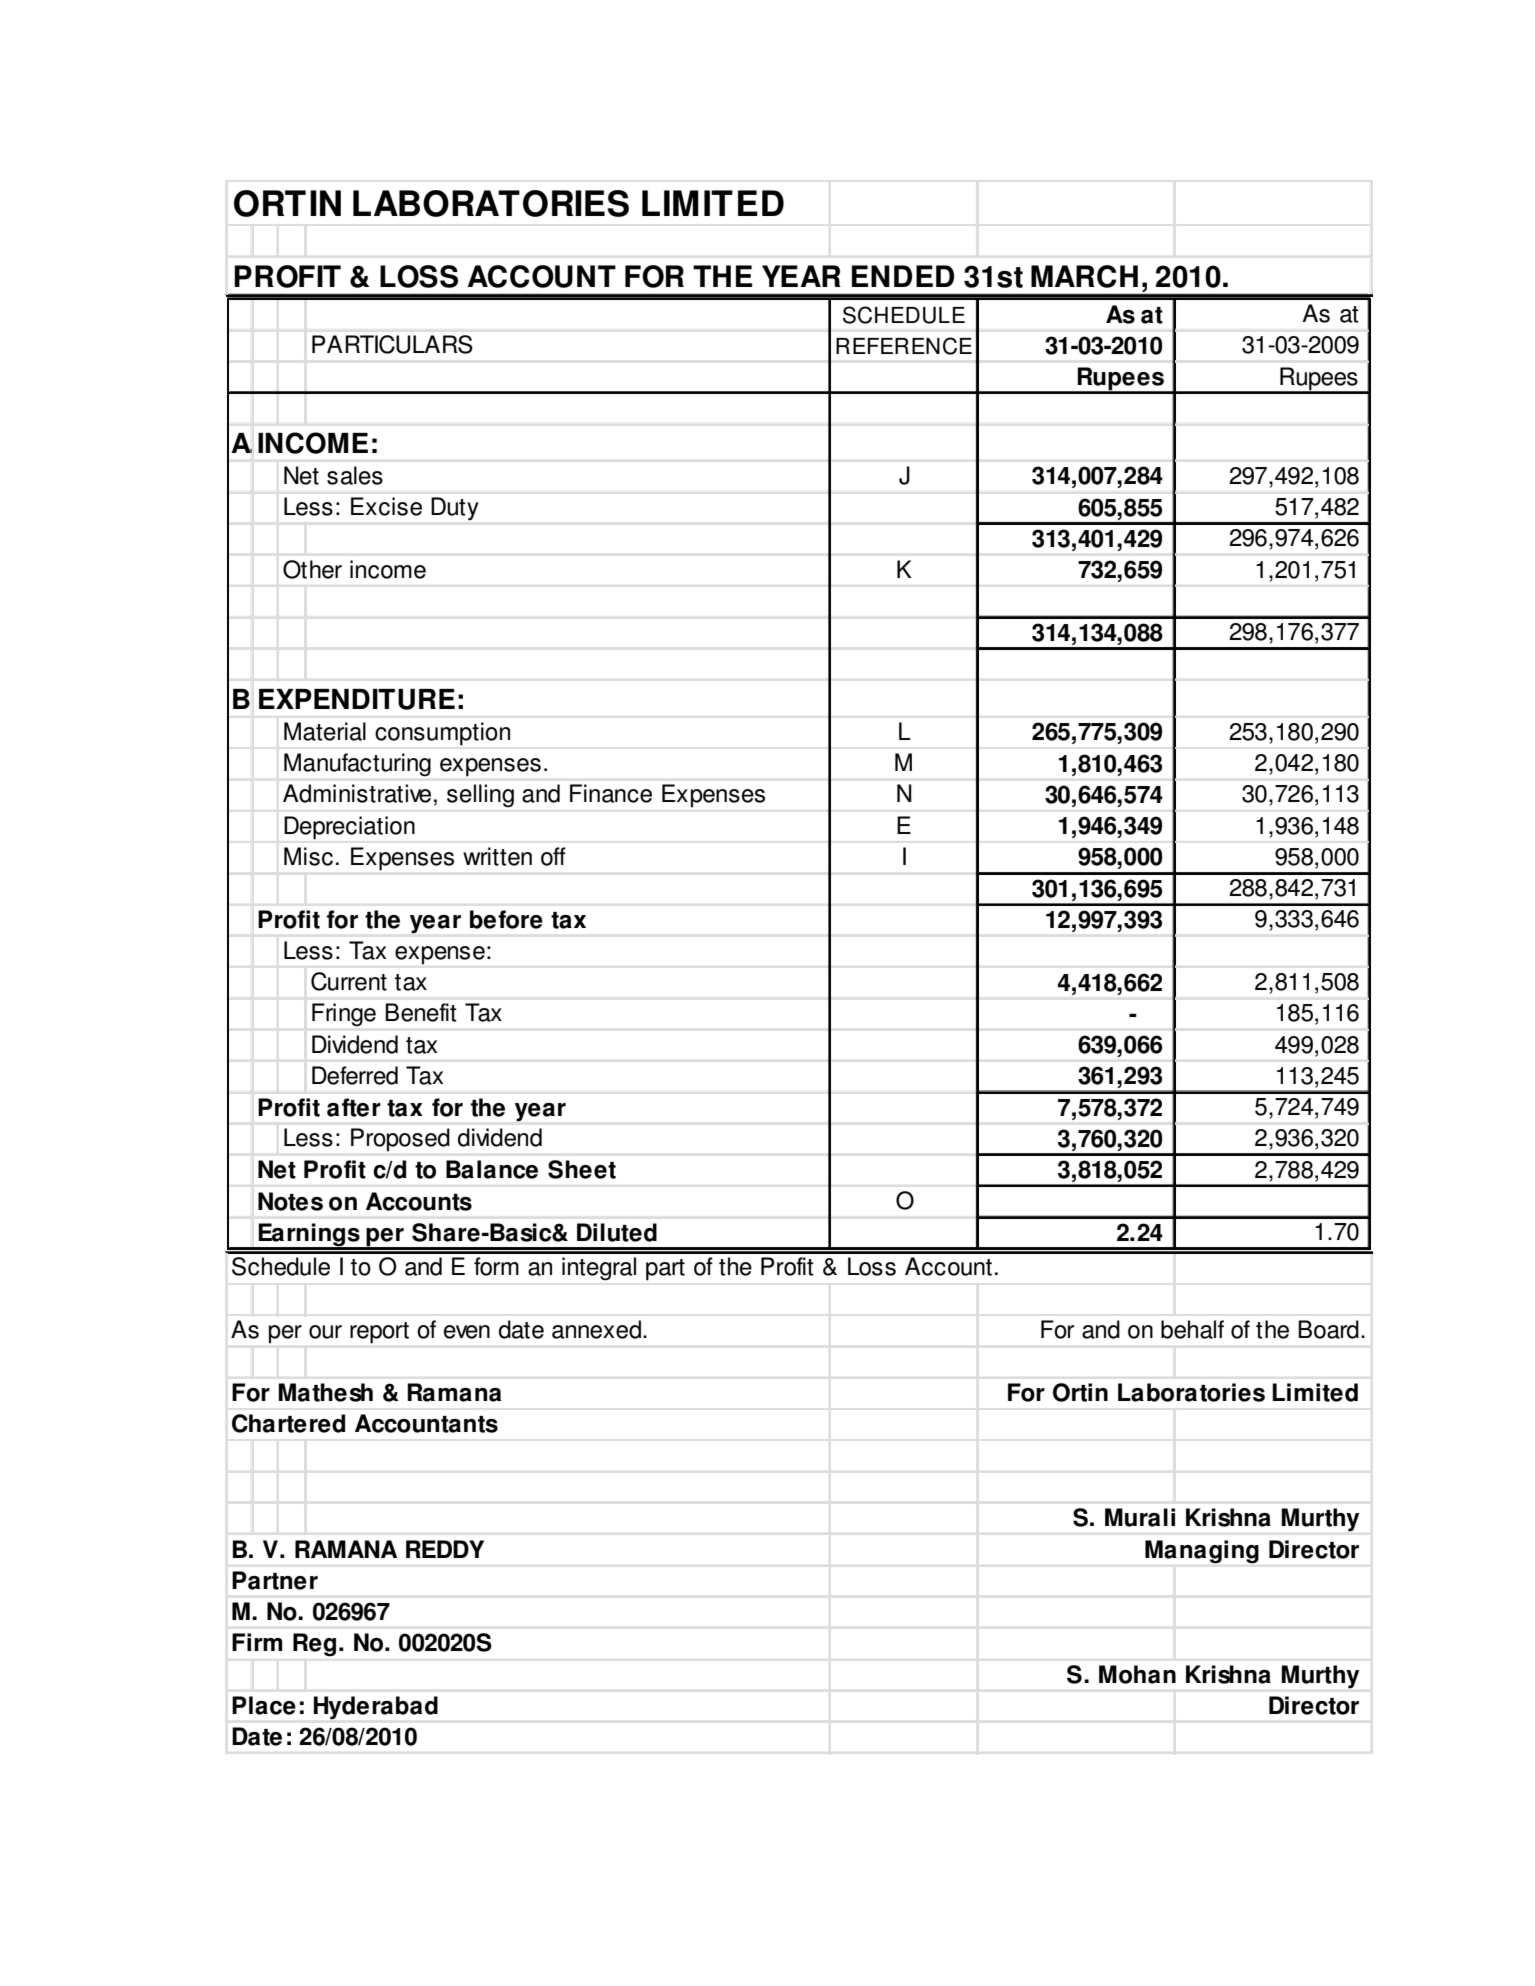 This document has width=1535, height=1986. I want to click on Current, so click(349, 981).
